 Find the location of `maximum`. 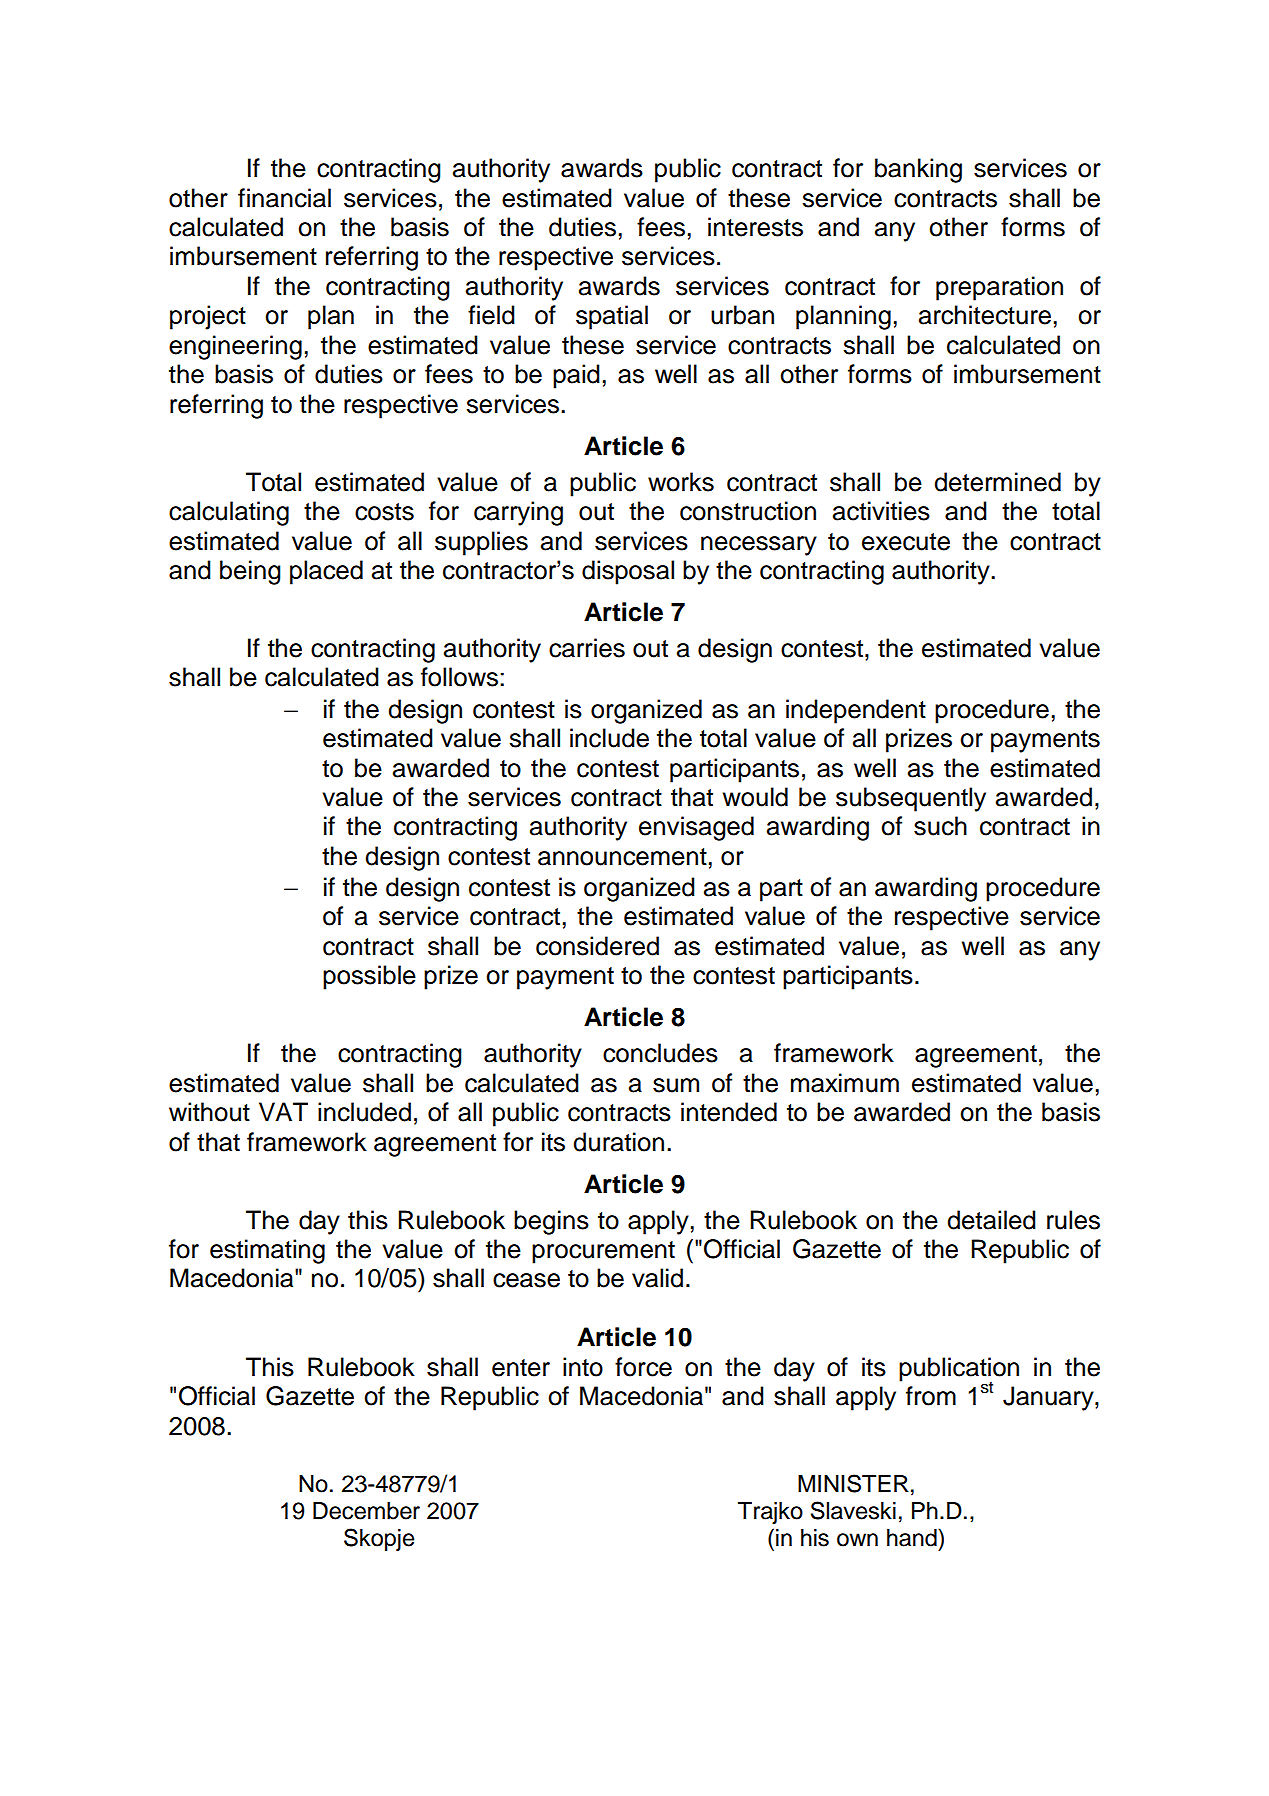

maximum is located at coordinates (845, 1083).
